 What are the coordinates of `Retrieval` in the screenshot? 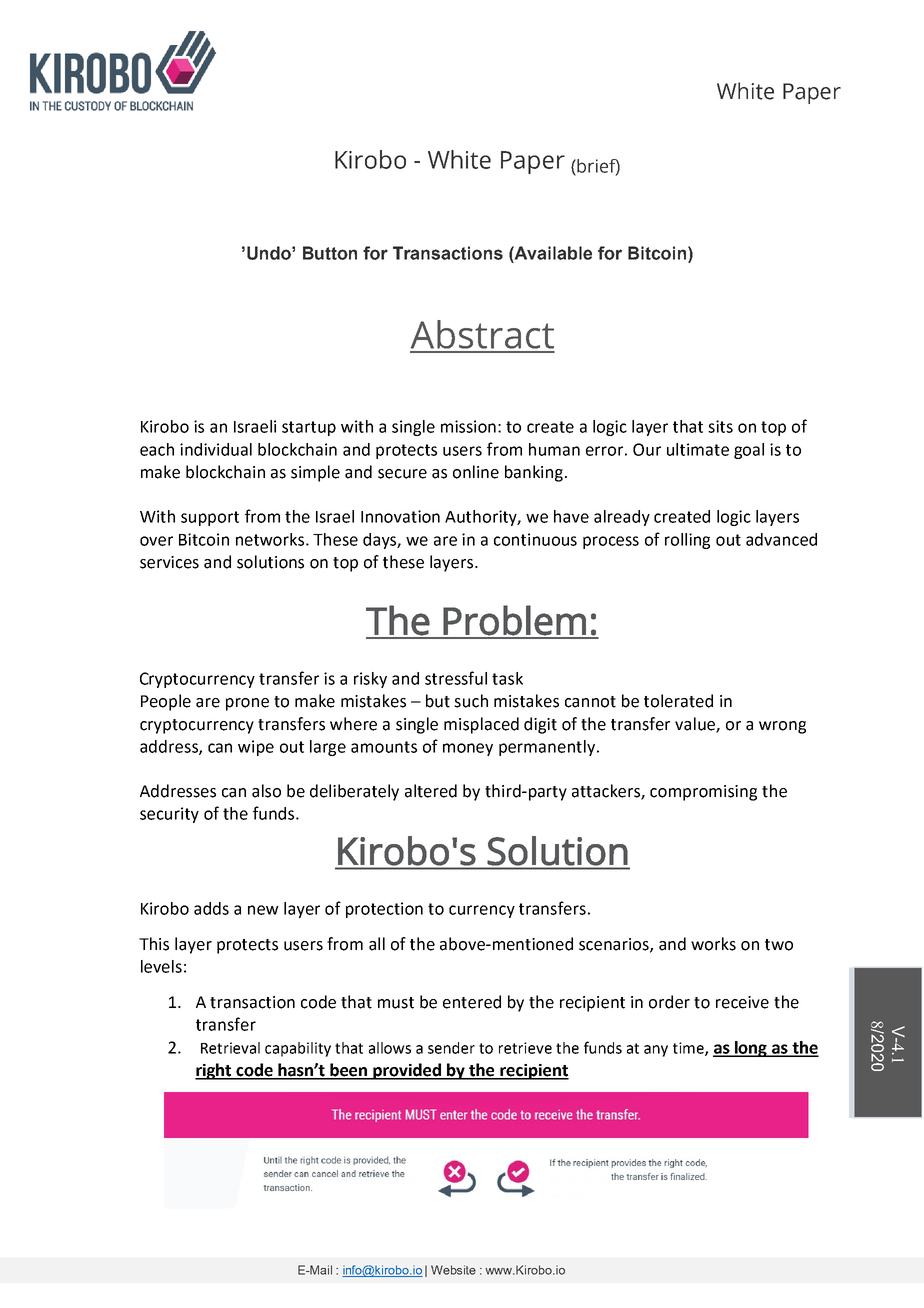 It's located at (230, 1048).
